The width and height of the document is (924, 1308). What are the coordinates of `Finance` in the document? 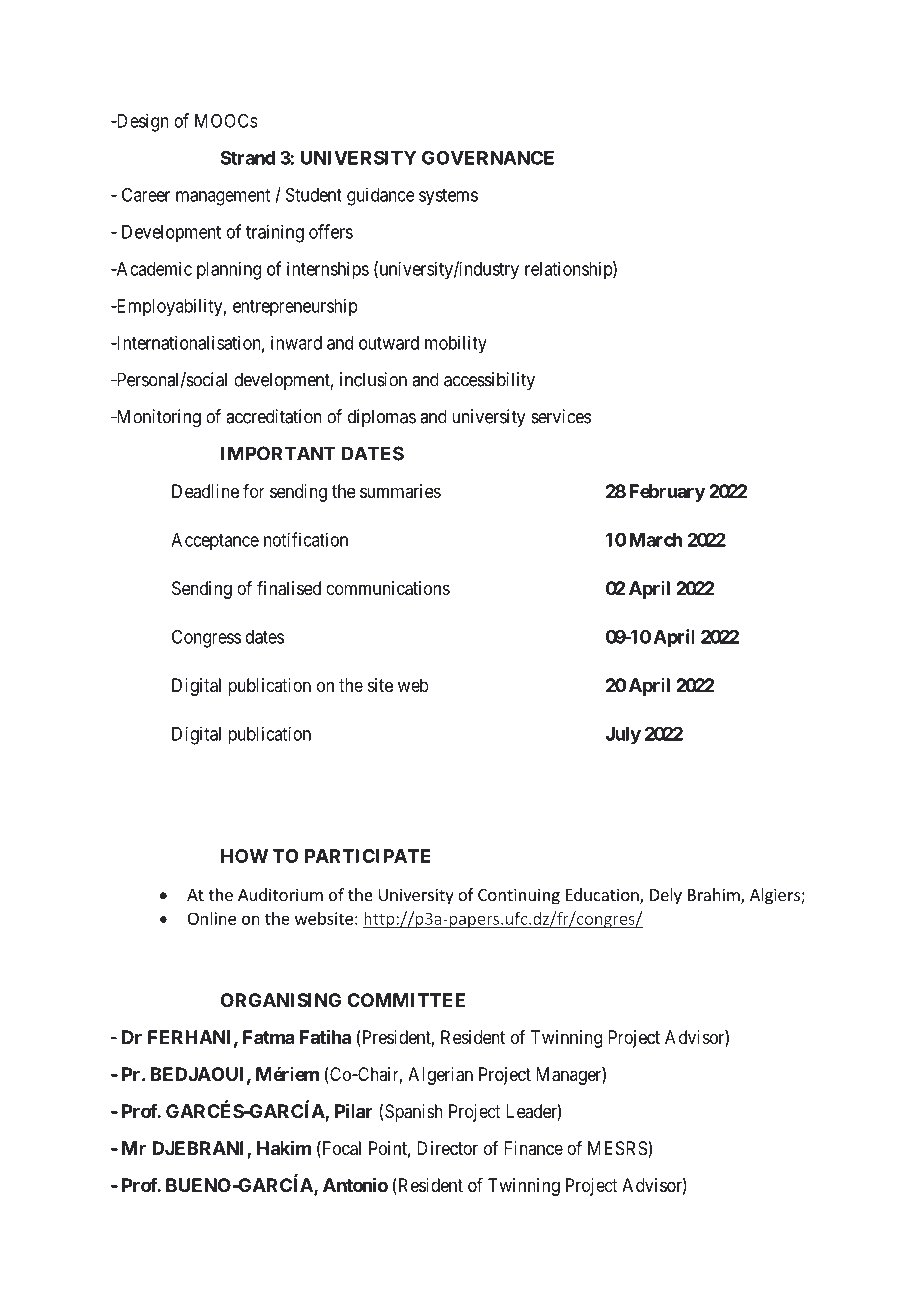 It's located at (533, 1148).
